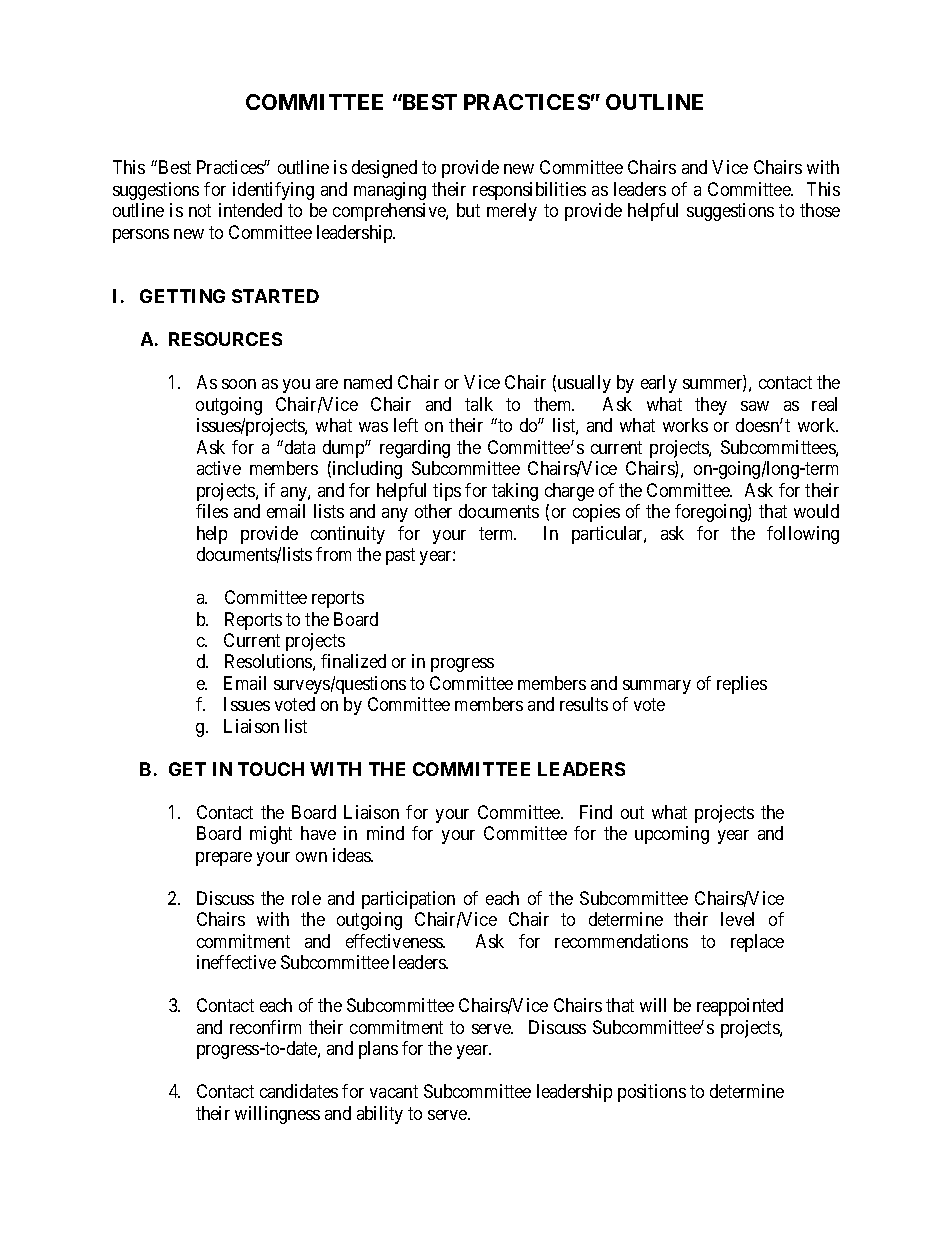  I want to click on not, so click(200, 211).
